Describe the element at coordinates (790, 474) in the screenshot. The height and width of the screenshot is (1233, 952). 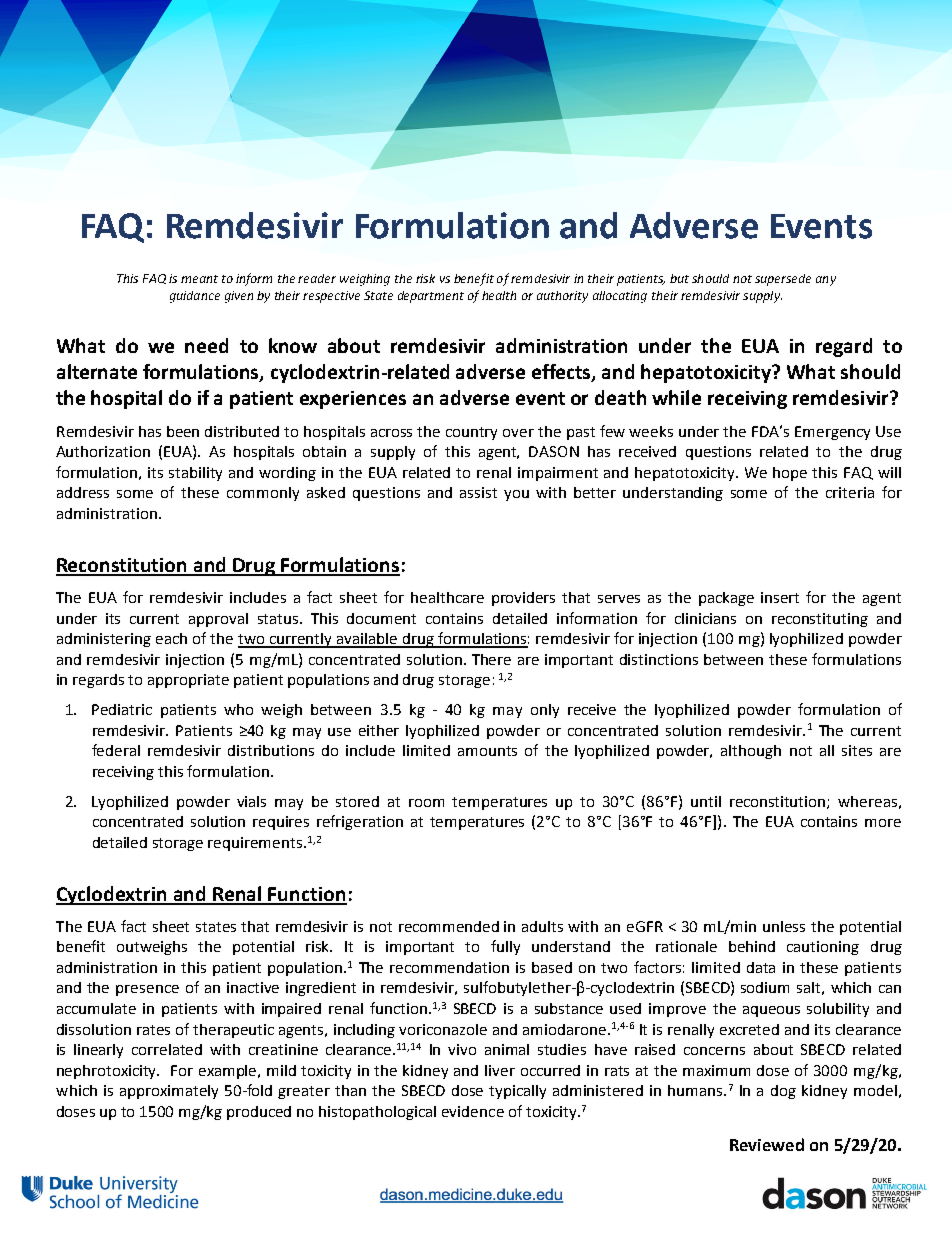
I see `hope` at that location.
